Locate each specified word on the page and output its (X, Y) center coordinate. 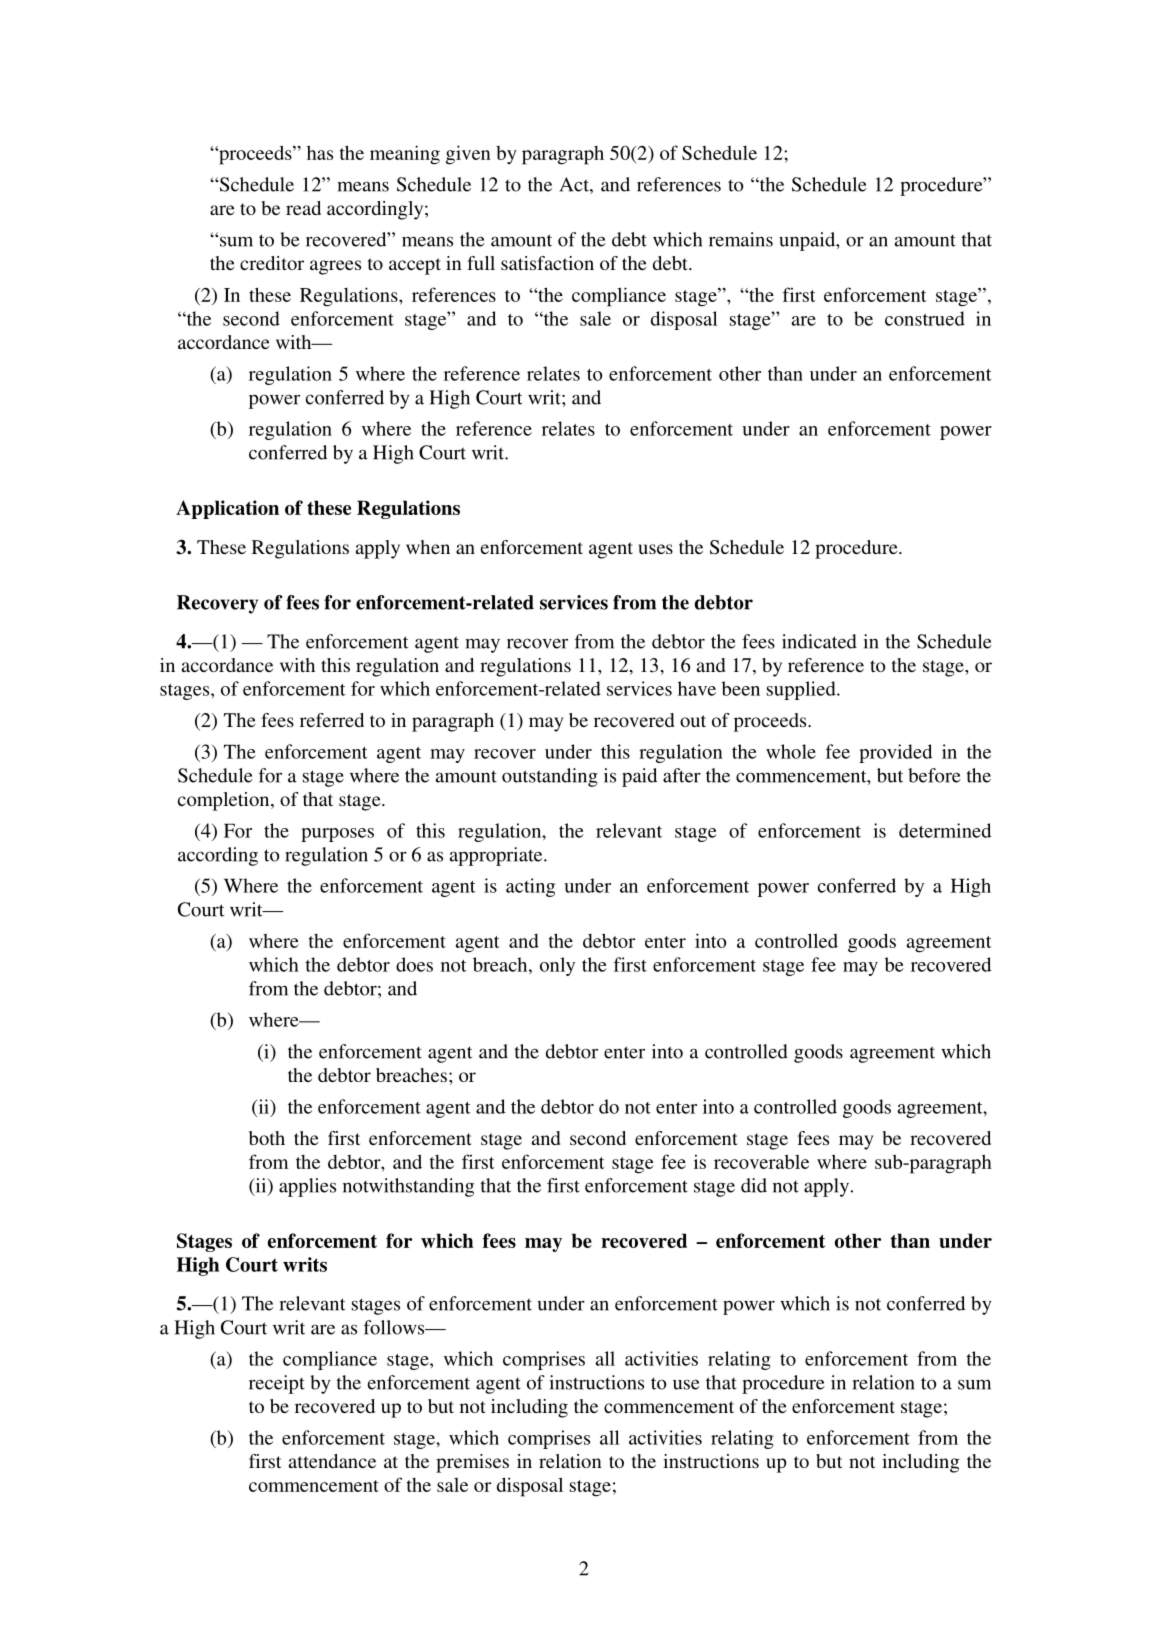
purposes (337, 835)
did (754, 1185)
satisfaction (547, 263)
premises (472, 1463)
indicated (819, 641)
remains (741, 239)
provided (895, 753)
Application (227, 509)
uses (655, 549)
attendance (332, 1461)
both (267, 1138)
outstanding (550, 777)
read (303, 208)
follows (395, 1327)
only (557, 966)
